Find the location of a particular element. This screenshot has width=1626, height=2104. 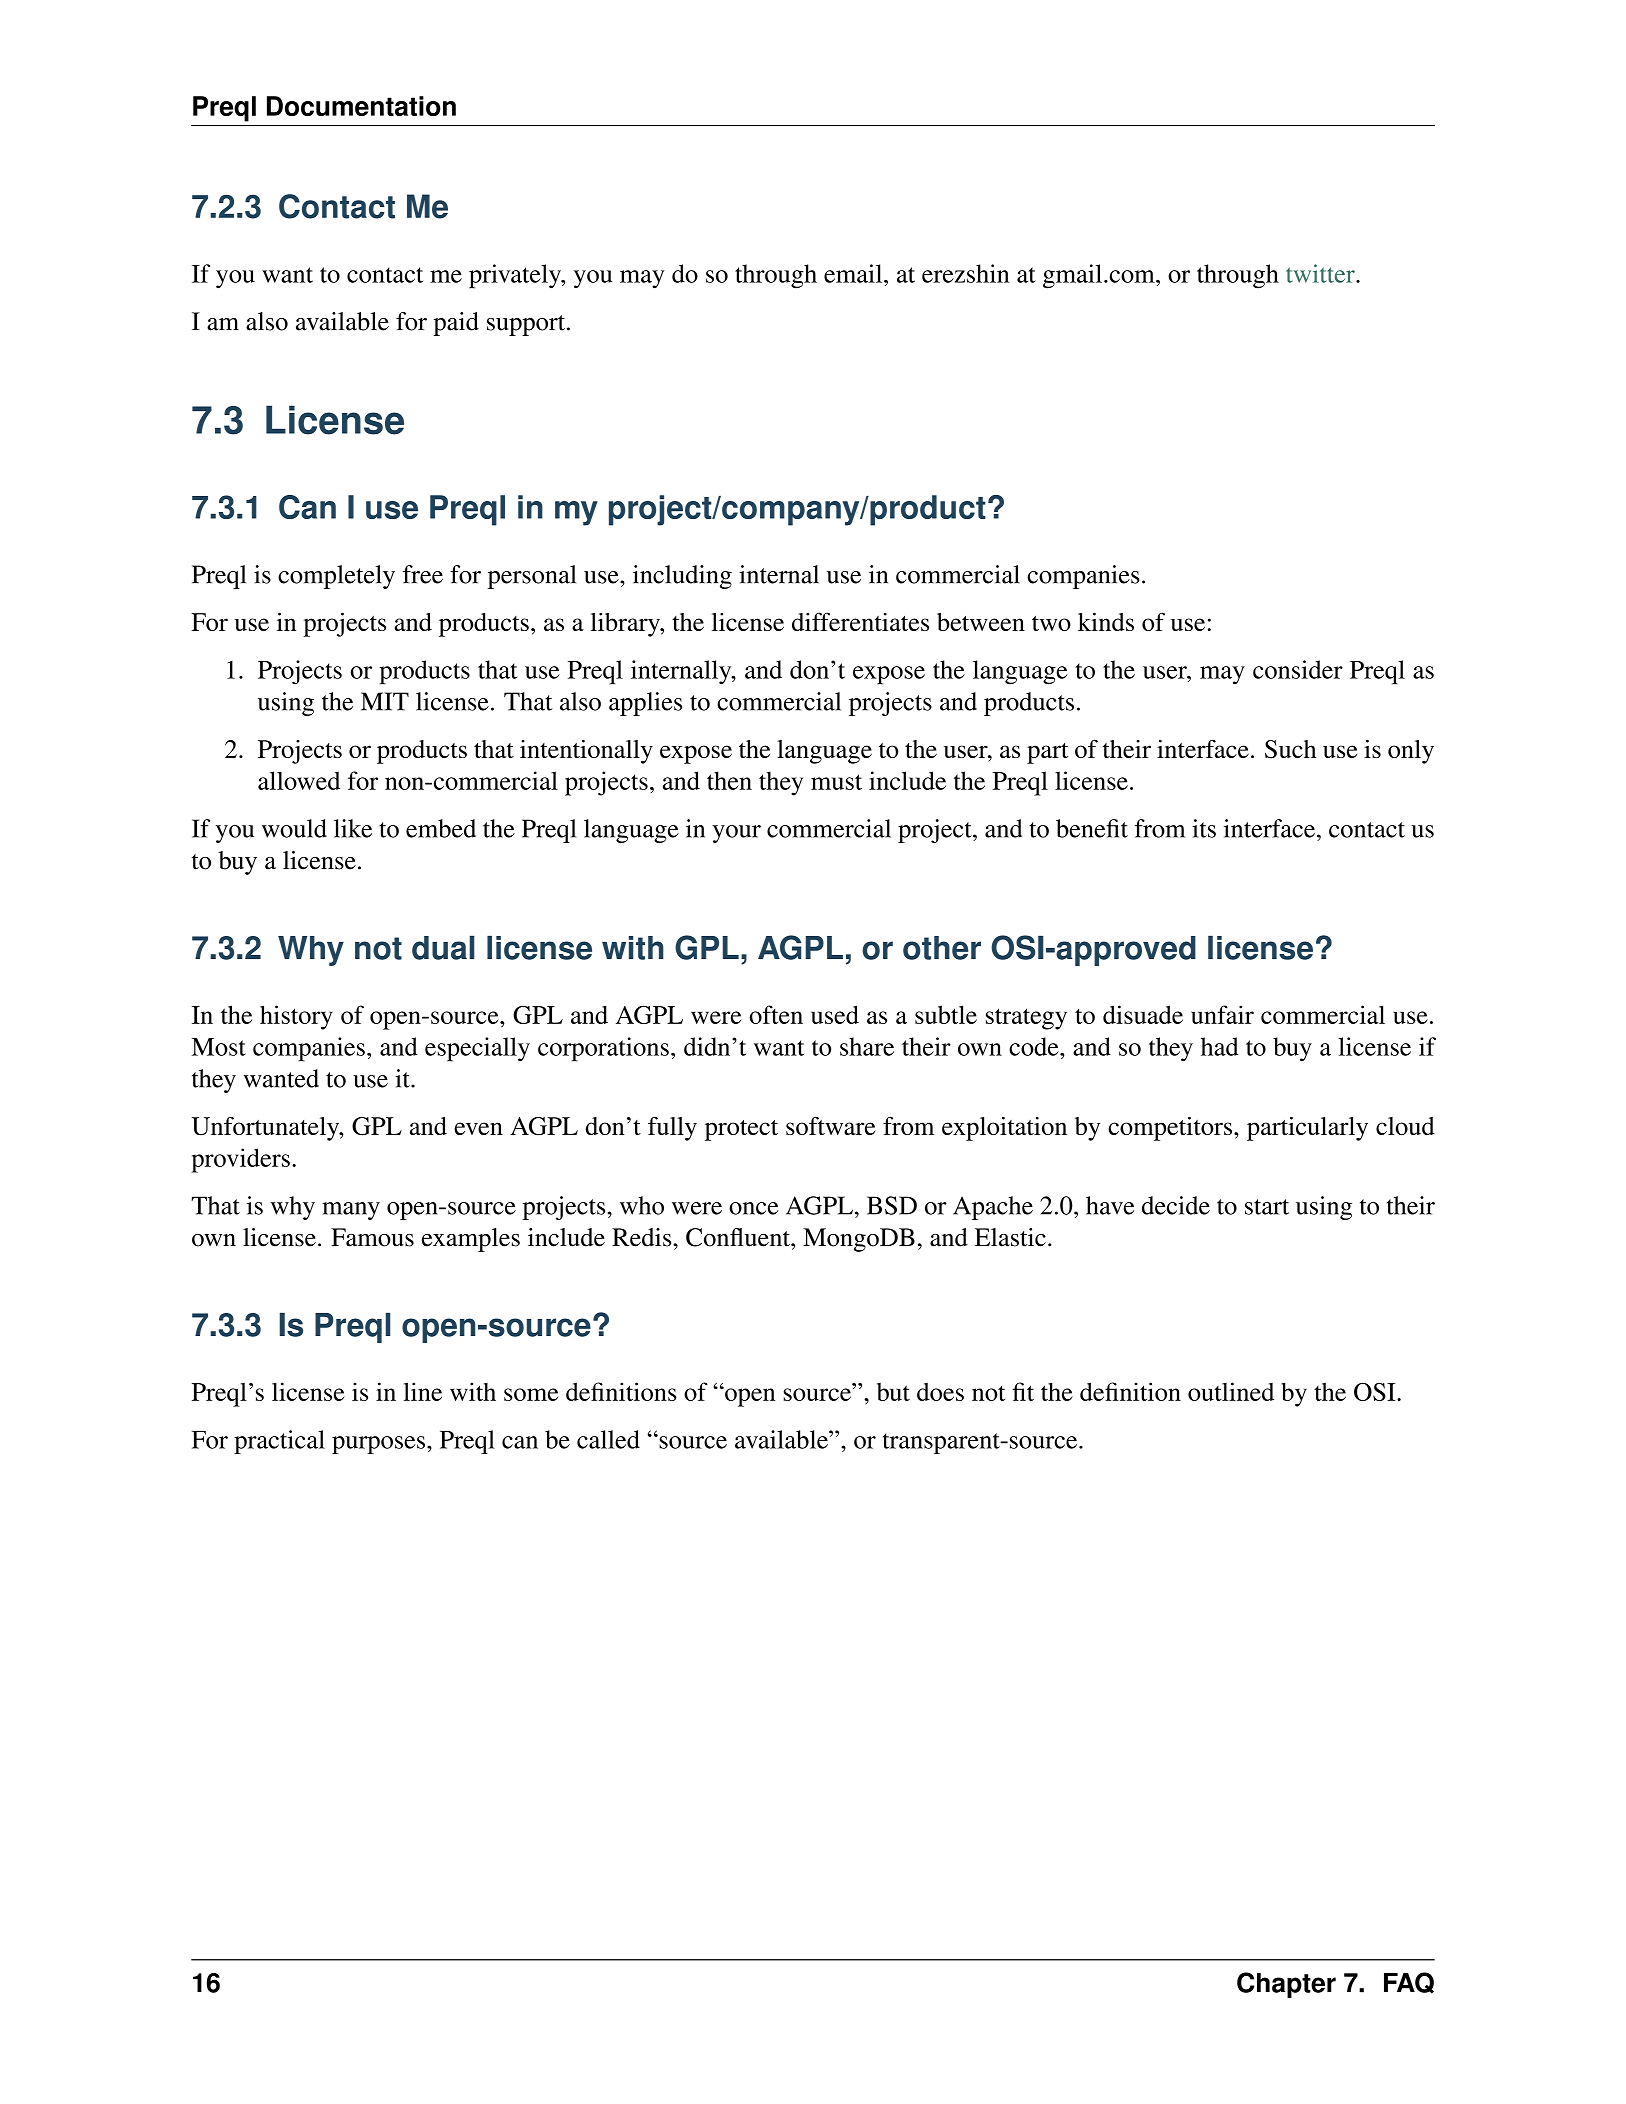

had is located at coordinates (1220, 1046).
